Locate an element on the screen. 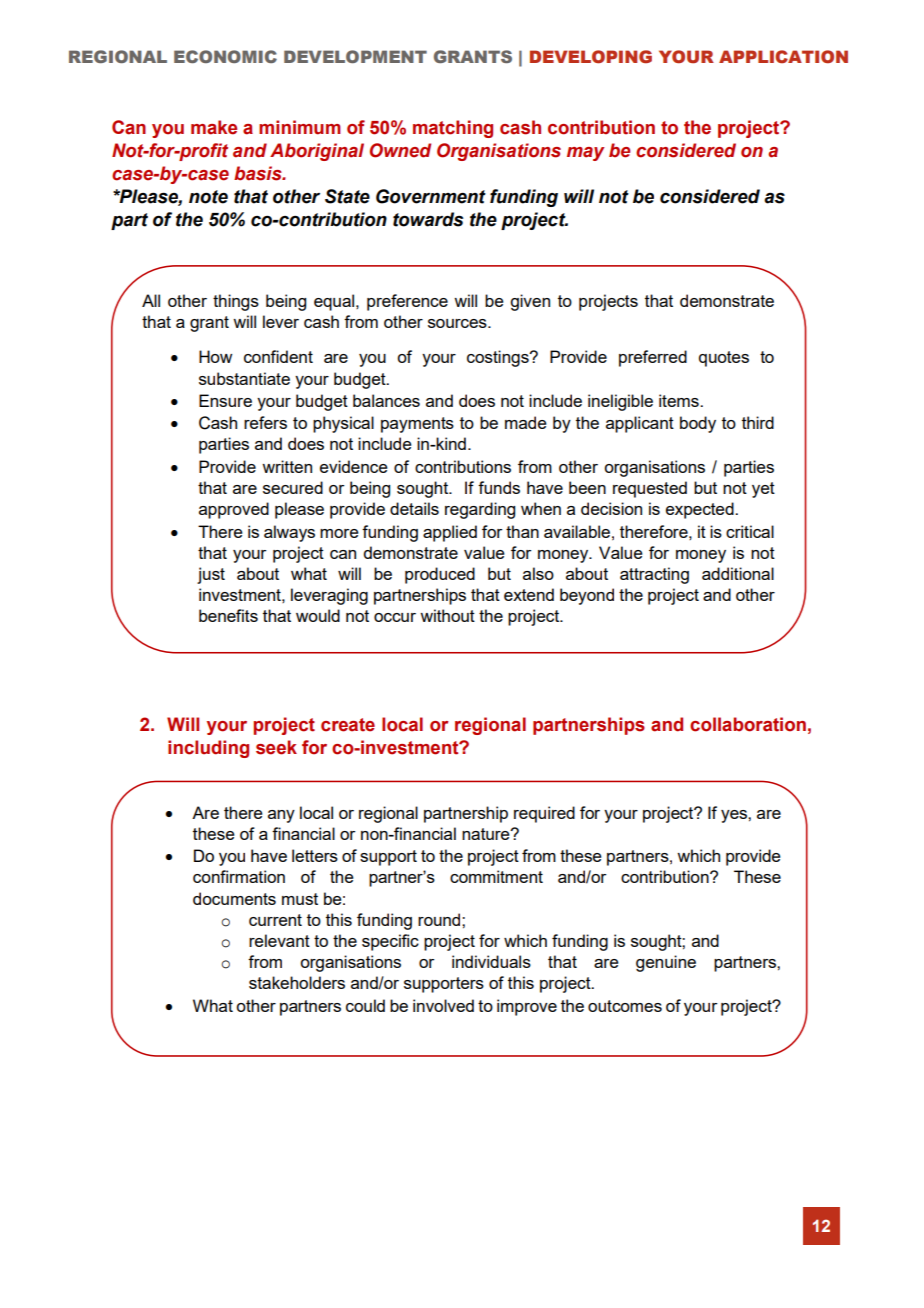 The image size is (924, 1308). quotes is located at coordinates (724, 359).
